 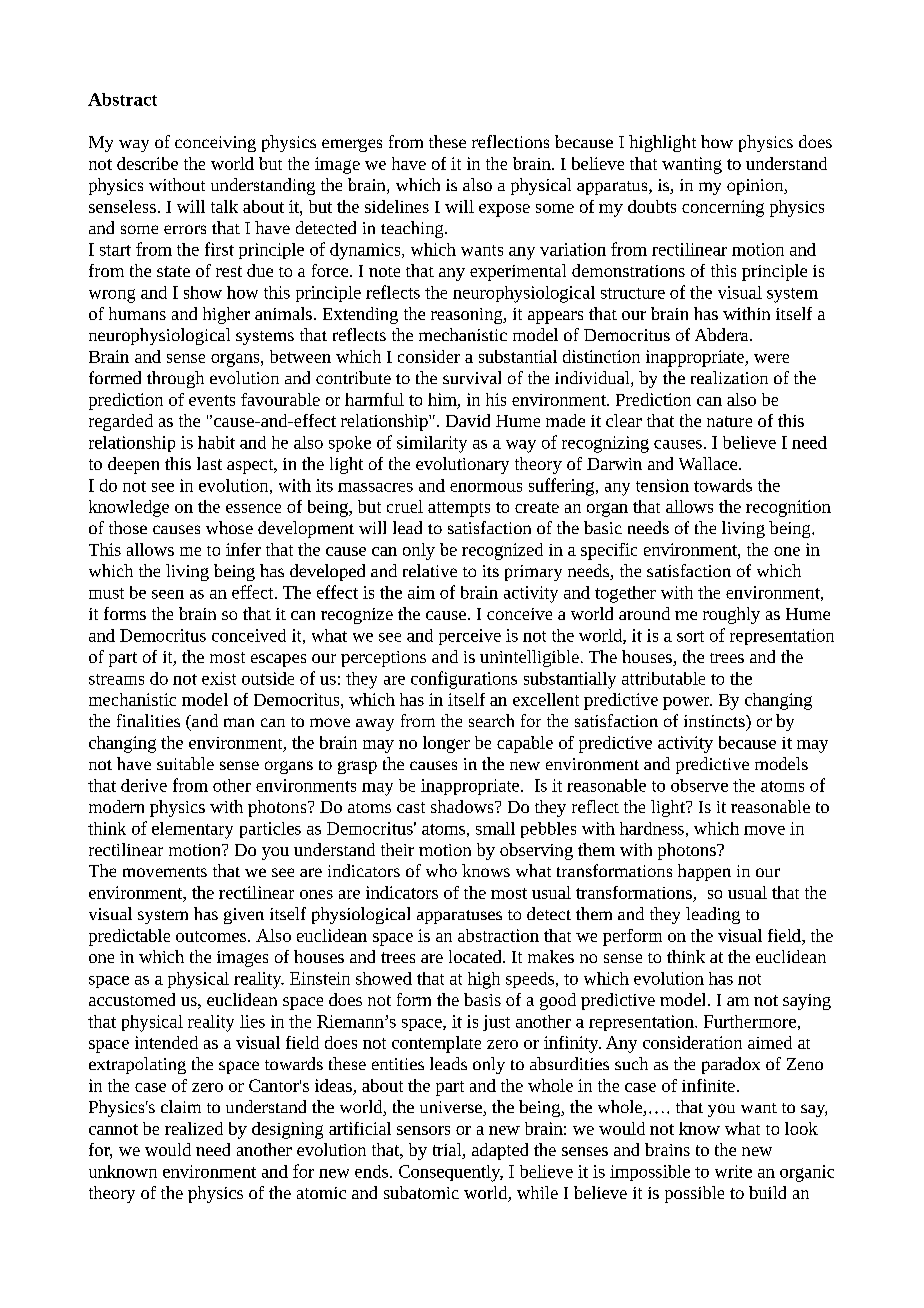 I want to click on Consequently, so click(x=451, y=1173).
